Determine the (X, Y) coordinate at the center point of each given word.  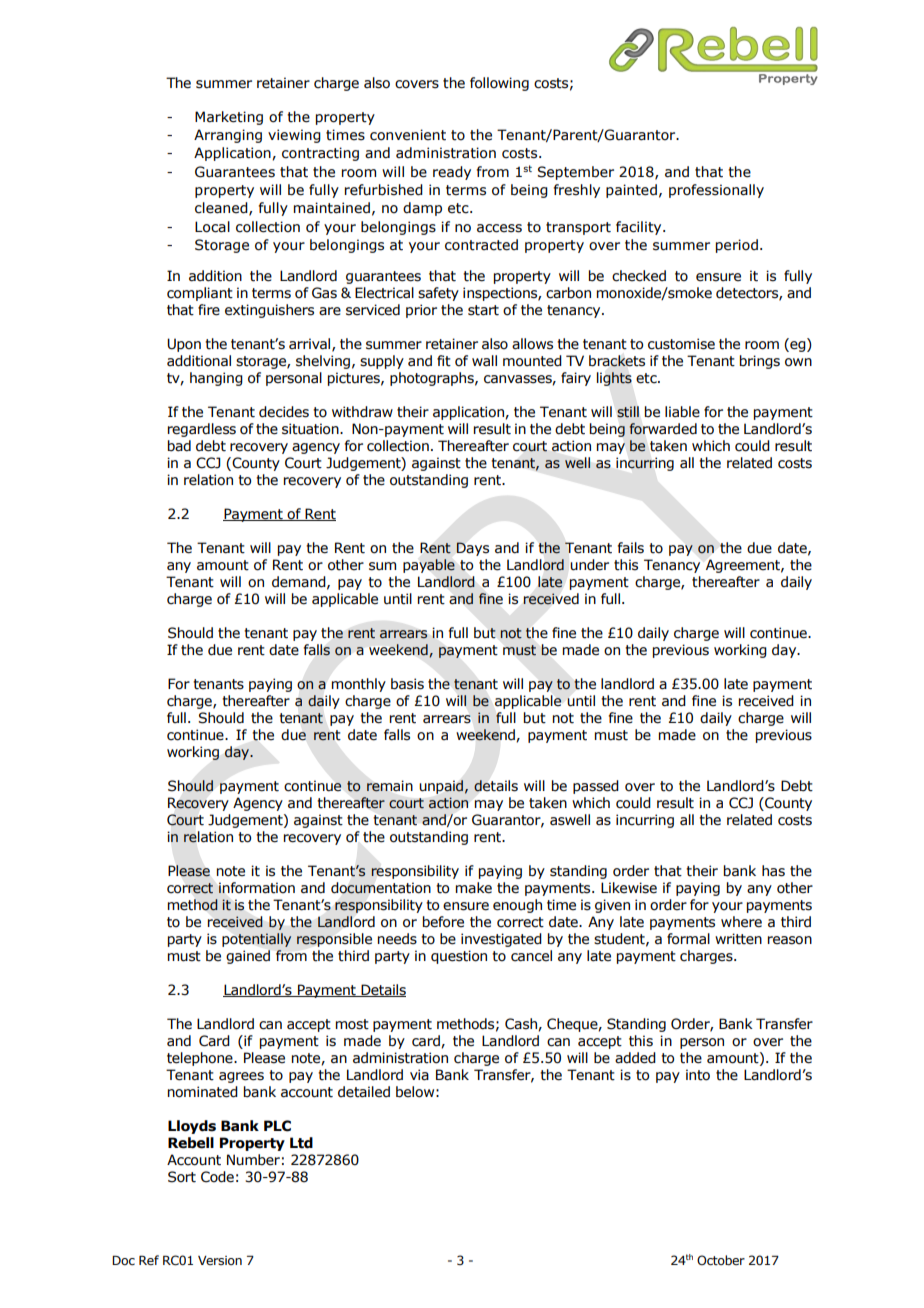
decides (284, 412)
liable (682, 412)
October (721, 1260)
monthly (359, 685)
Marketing (229, 118)
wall (484, 360)
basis (407, 684)
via (419, 1075)
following (499, 84)
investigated (501, 940)
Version (220, 1260)
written (738, 939)
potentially (256, 940)
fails (631, 548)
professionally (716, 191)
